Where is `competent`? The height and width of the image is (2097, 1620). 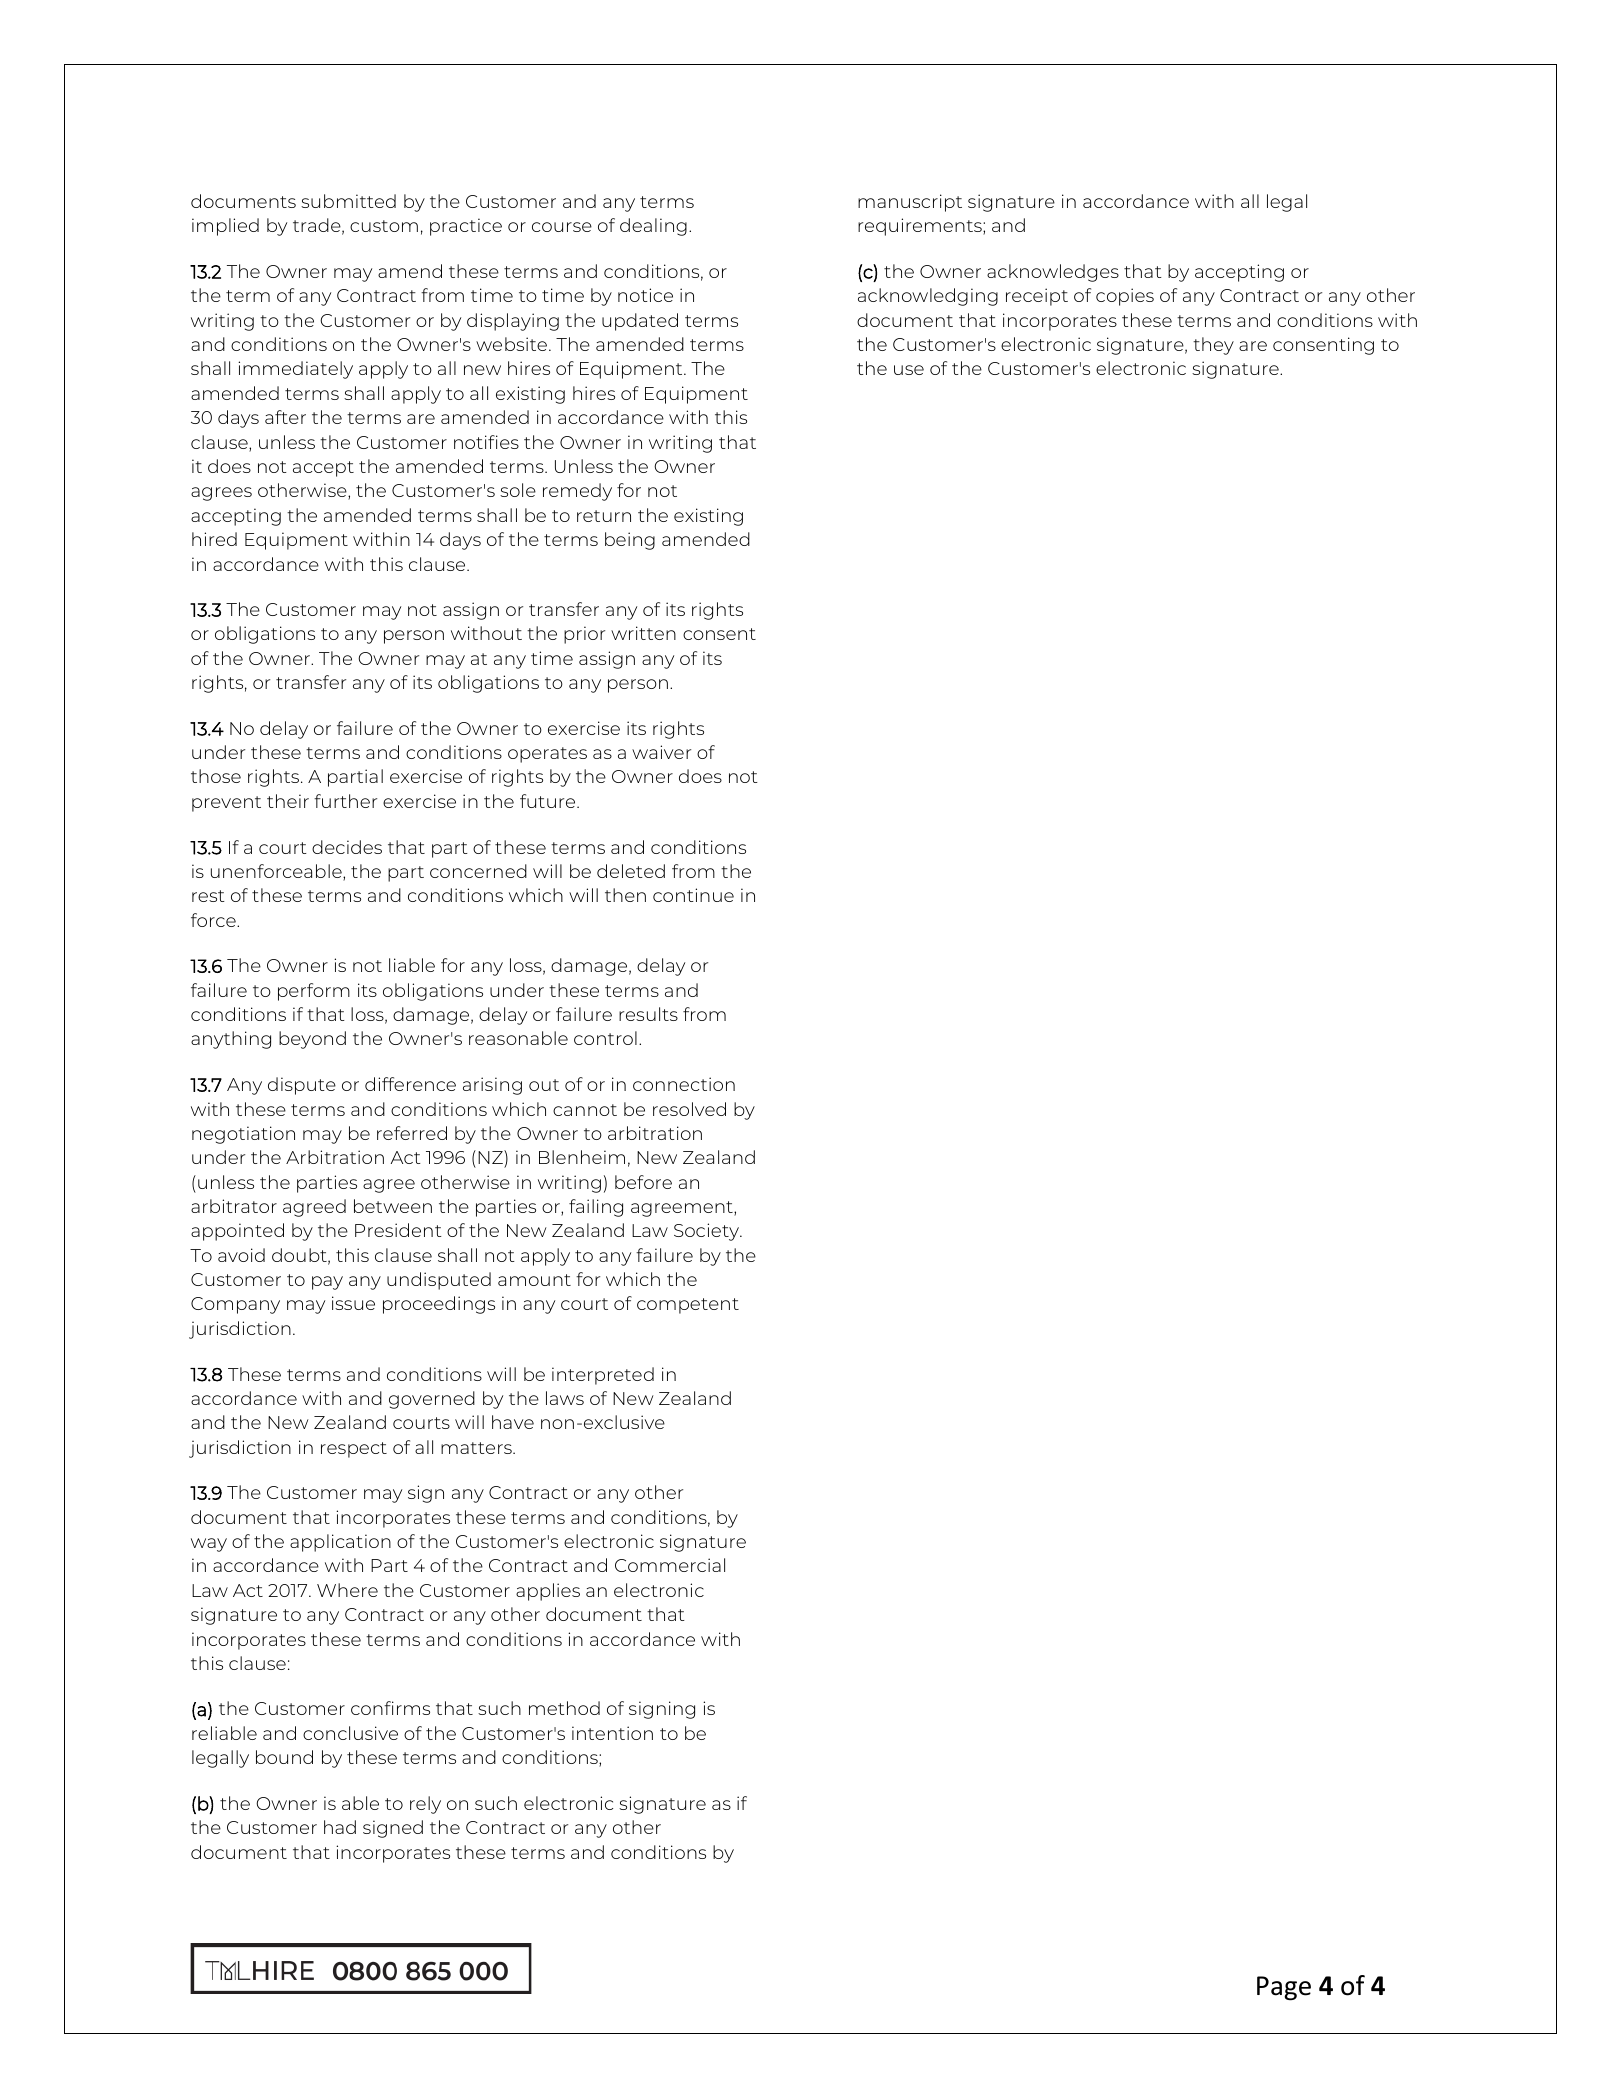
competent is located at coordinates (688, 1306).
